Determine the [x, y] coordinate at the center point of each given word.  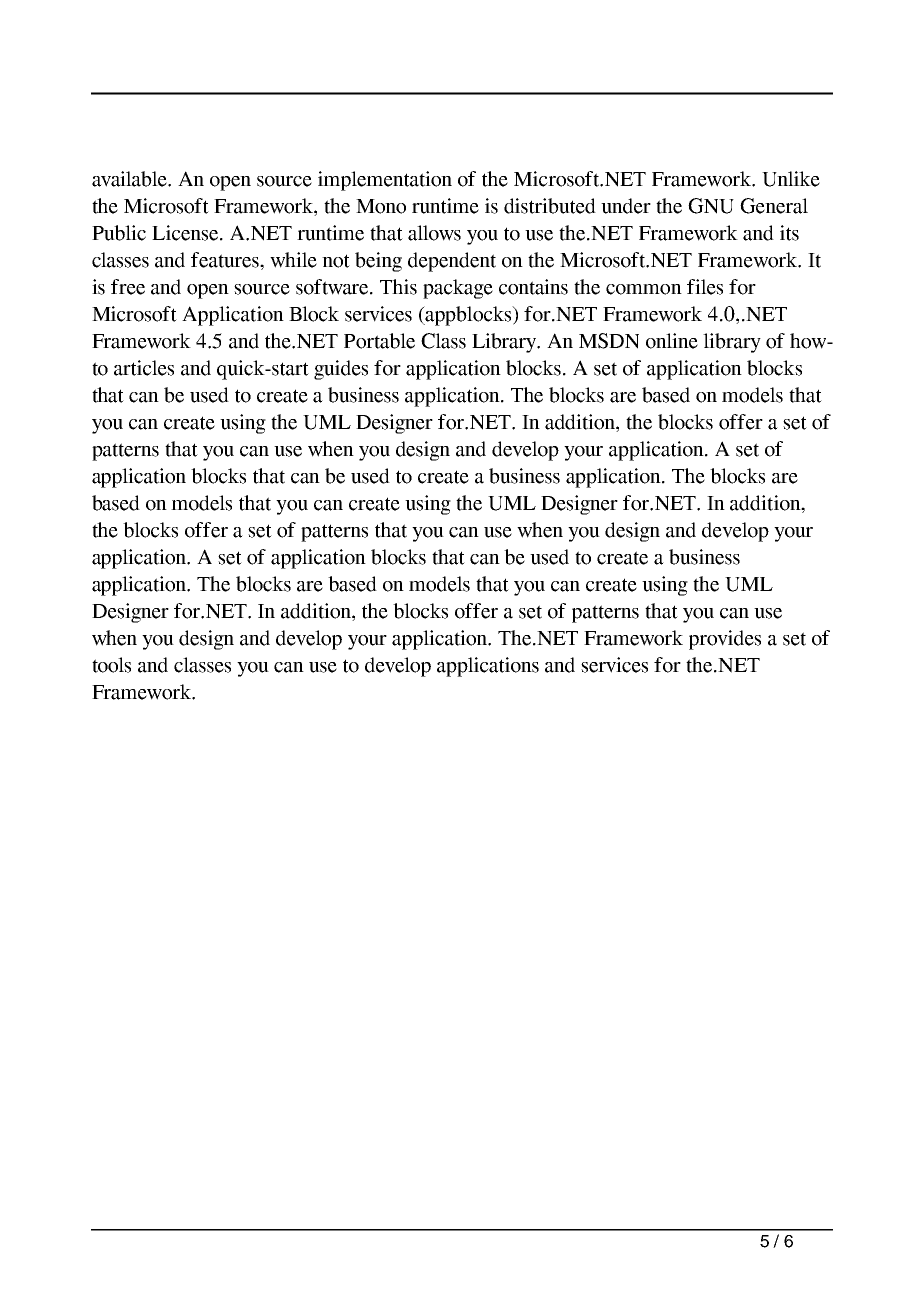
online [672, 341]
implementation [385, 181]
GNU [711, 206]
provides [725, 640]
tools [111, 665]
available [131, 179]
